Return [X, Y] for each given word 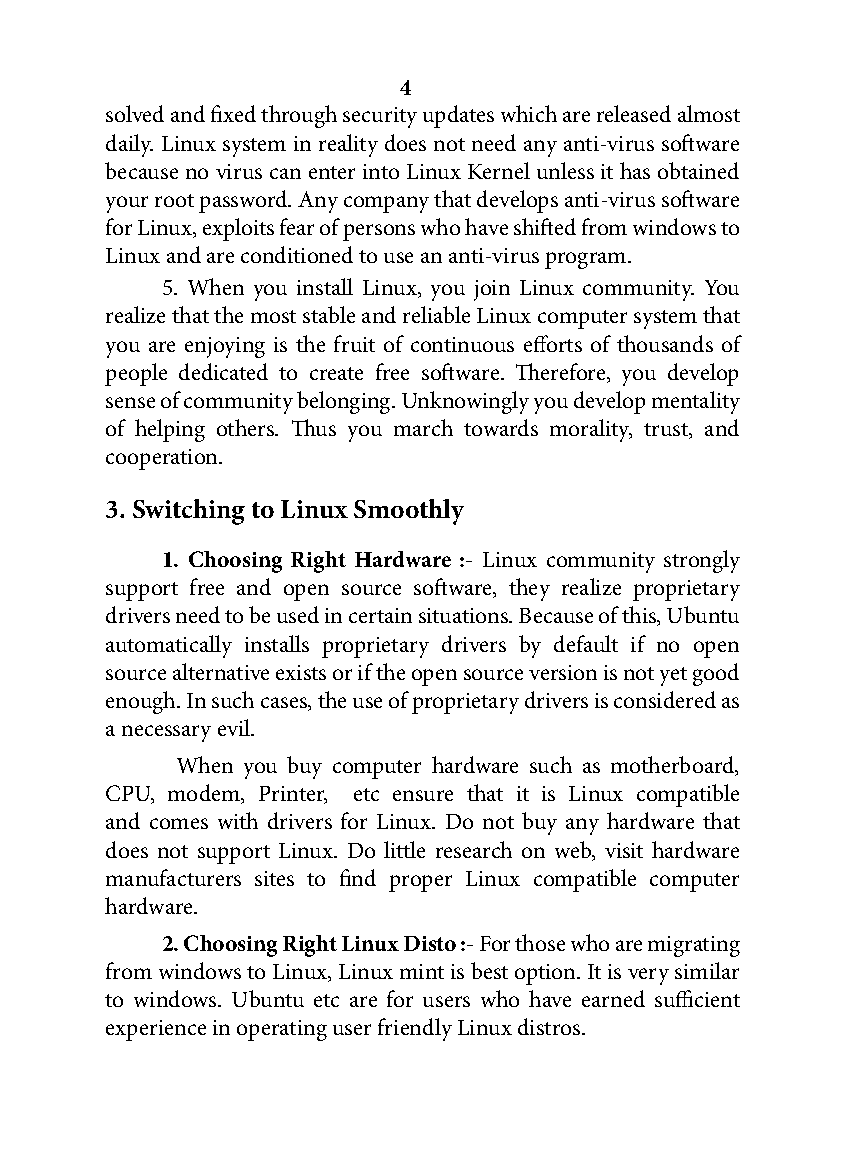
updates [458, 116]
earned [613, 998]
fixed [233, 113]
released [634, 113]
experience [156, 1030]
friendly [415, 1029]
